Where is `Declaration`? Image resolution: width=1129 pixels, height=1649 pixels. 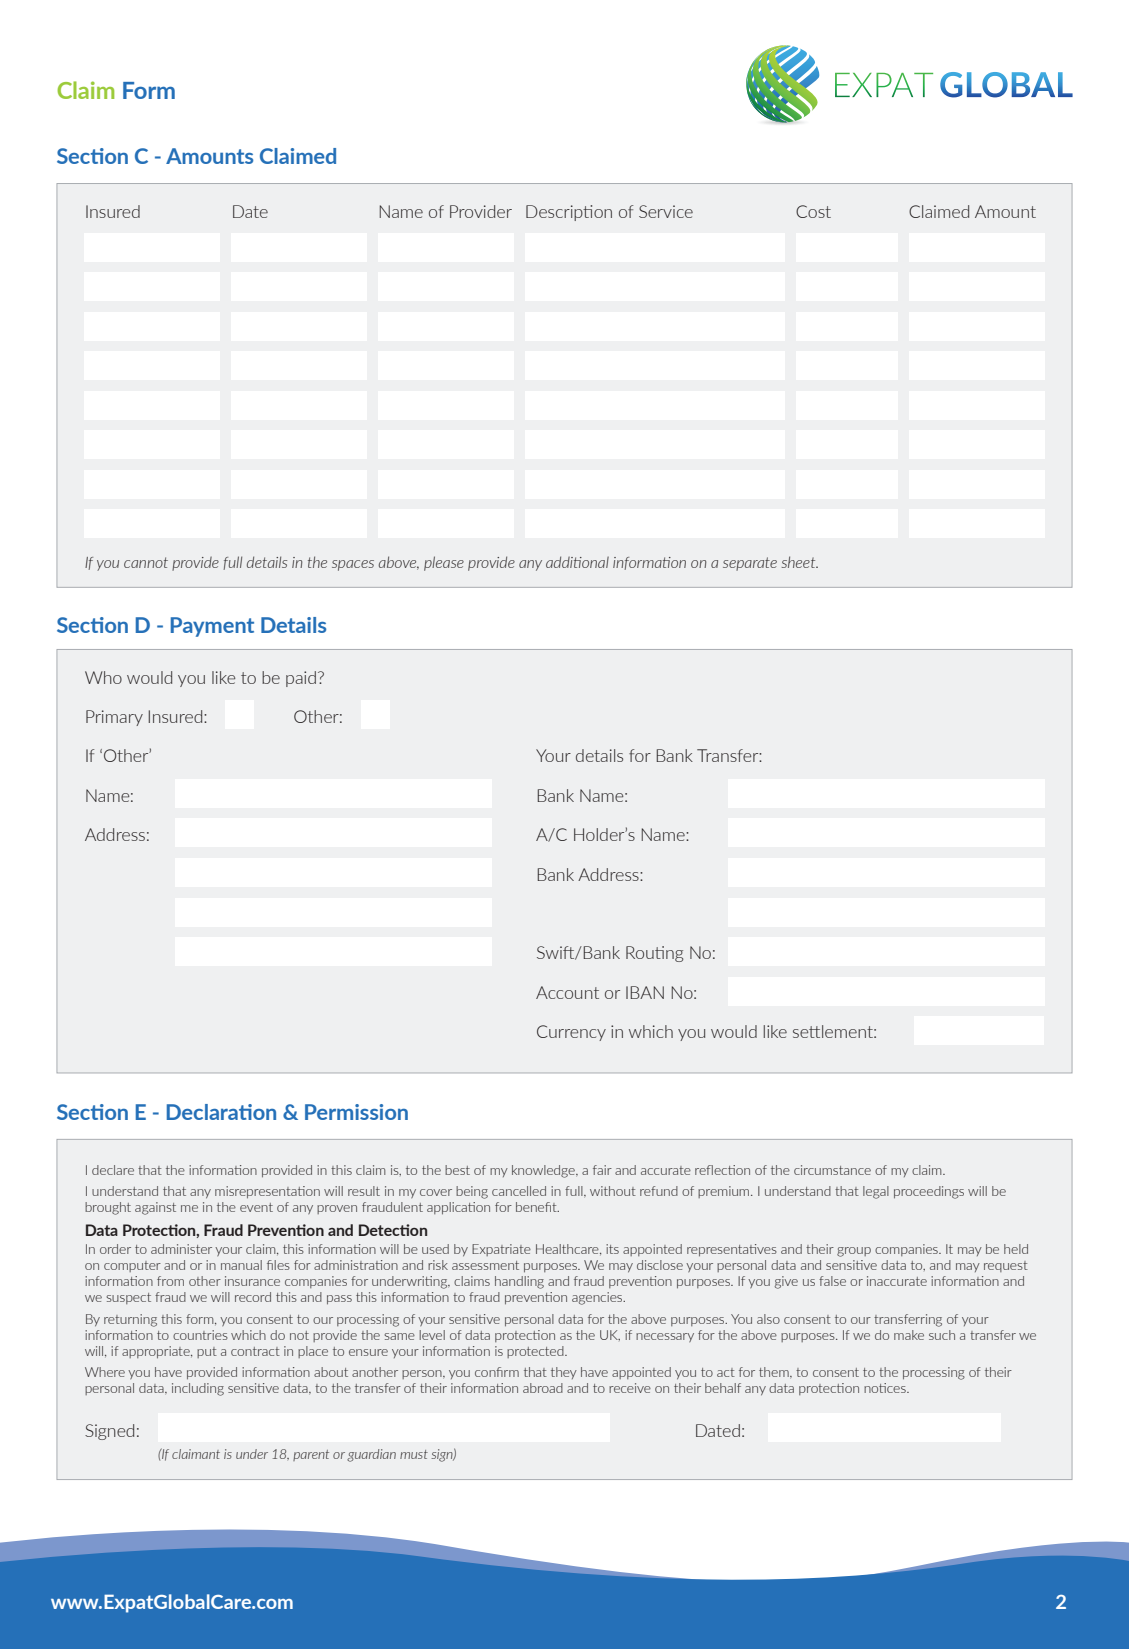 Declaration is located at coordinates (221, 1112).
